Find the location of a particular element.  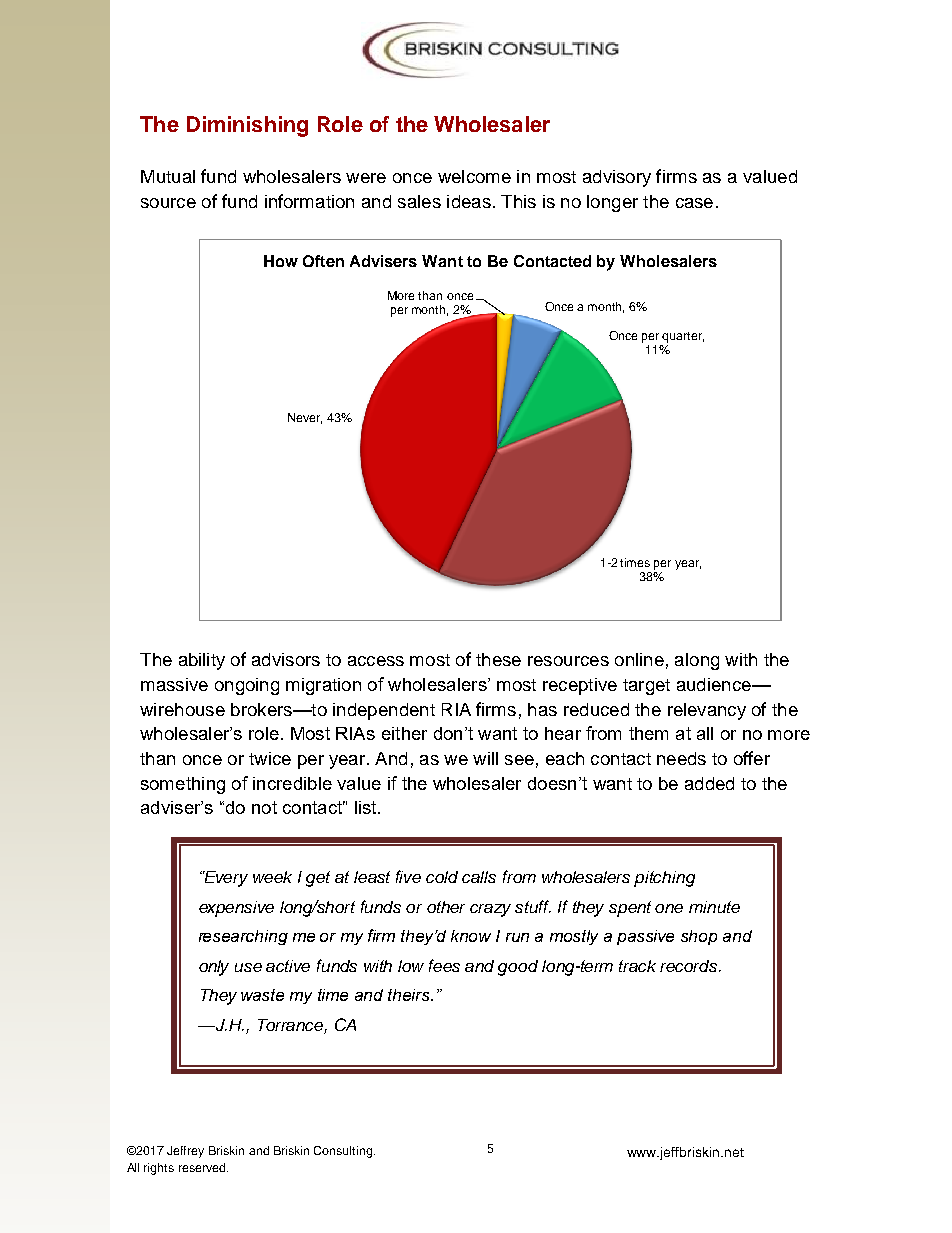

these is located at coordinates (498, 659).
